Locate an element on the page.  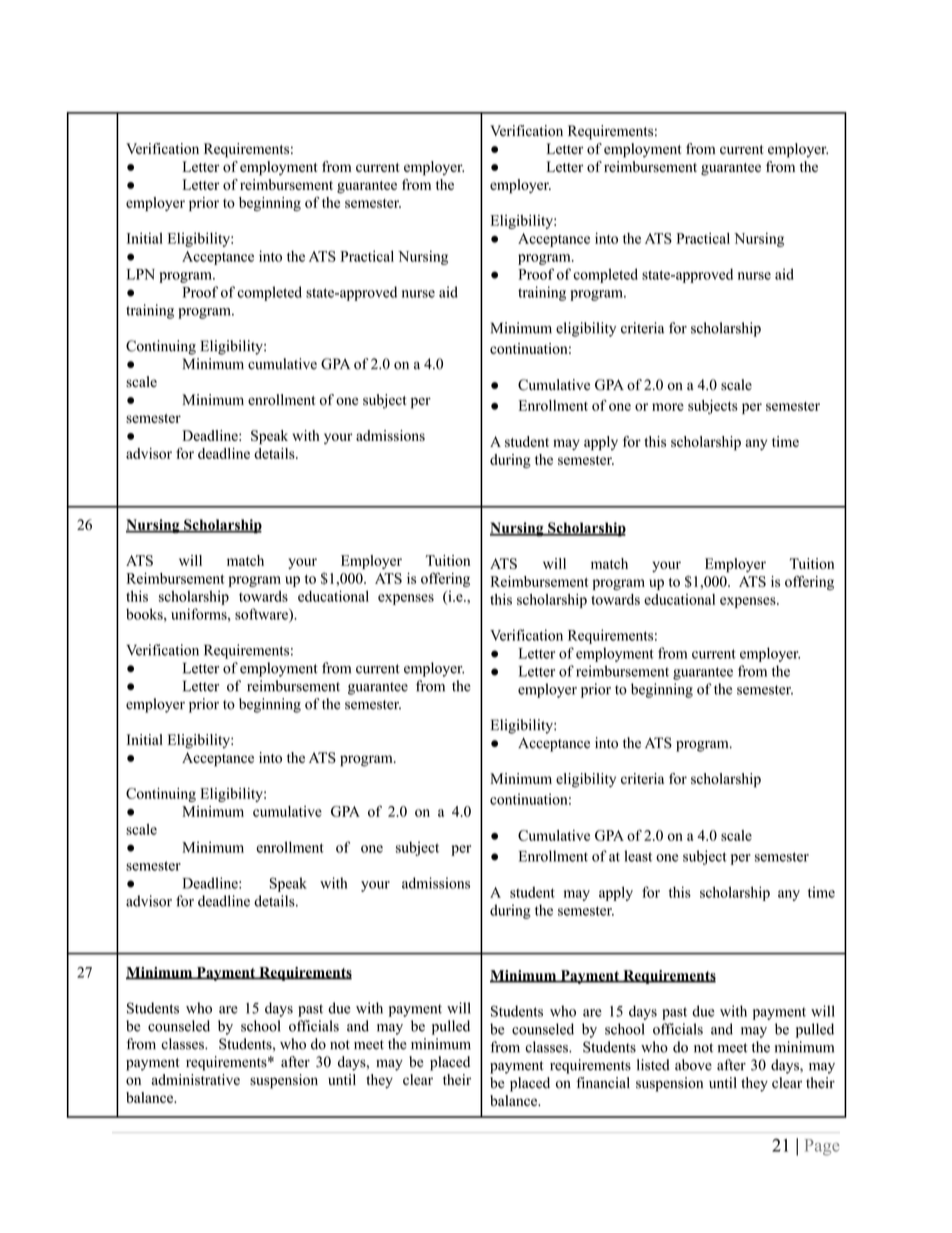
LPN is located at coordinates (141, 274).
